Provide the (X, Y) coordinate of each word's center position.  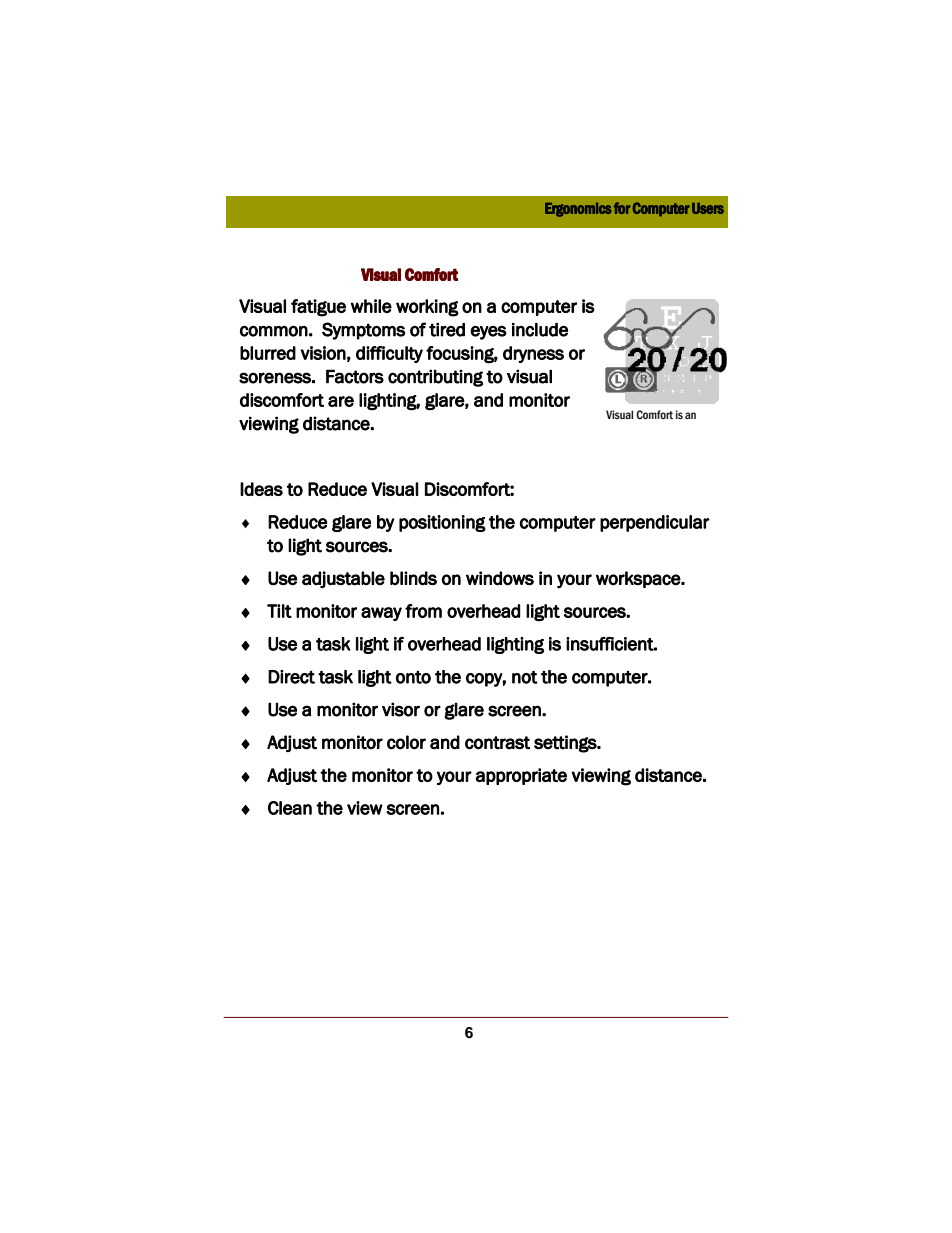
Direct (291, 677)
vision (323, 353)
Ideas (261, 489)
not (525, 677)
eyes (488, 333)
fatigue (318, 308)
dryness (533, 354)
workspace (639, 579)
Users (708, 208)
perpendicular (654, 523)
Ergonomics (578, 210)
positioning (442, 523)
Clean (290, 808)
